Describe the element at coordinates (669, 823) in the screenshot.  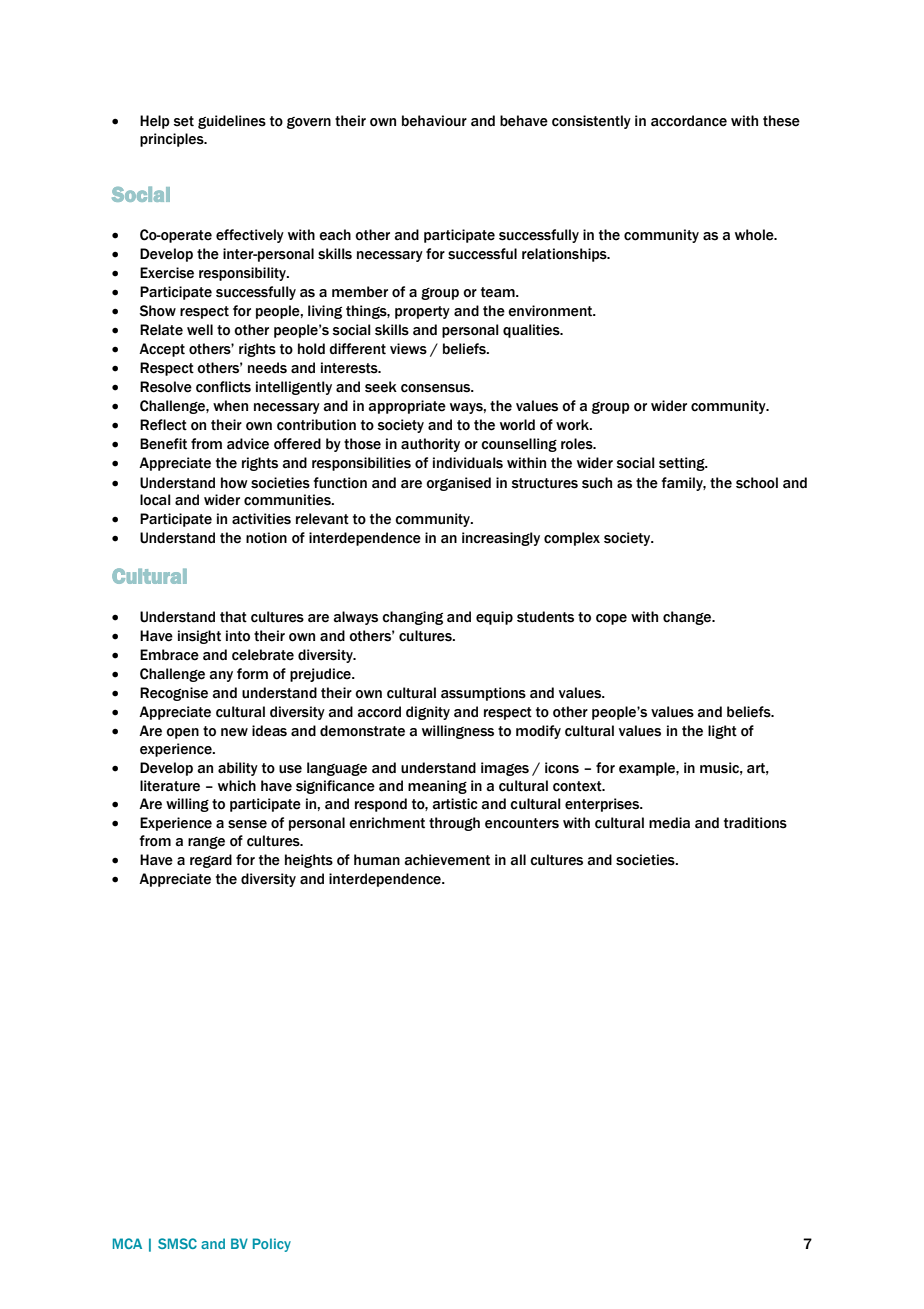
I see `media` at that location.
